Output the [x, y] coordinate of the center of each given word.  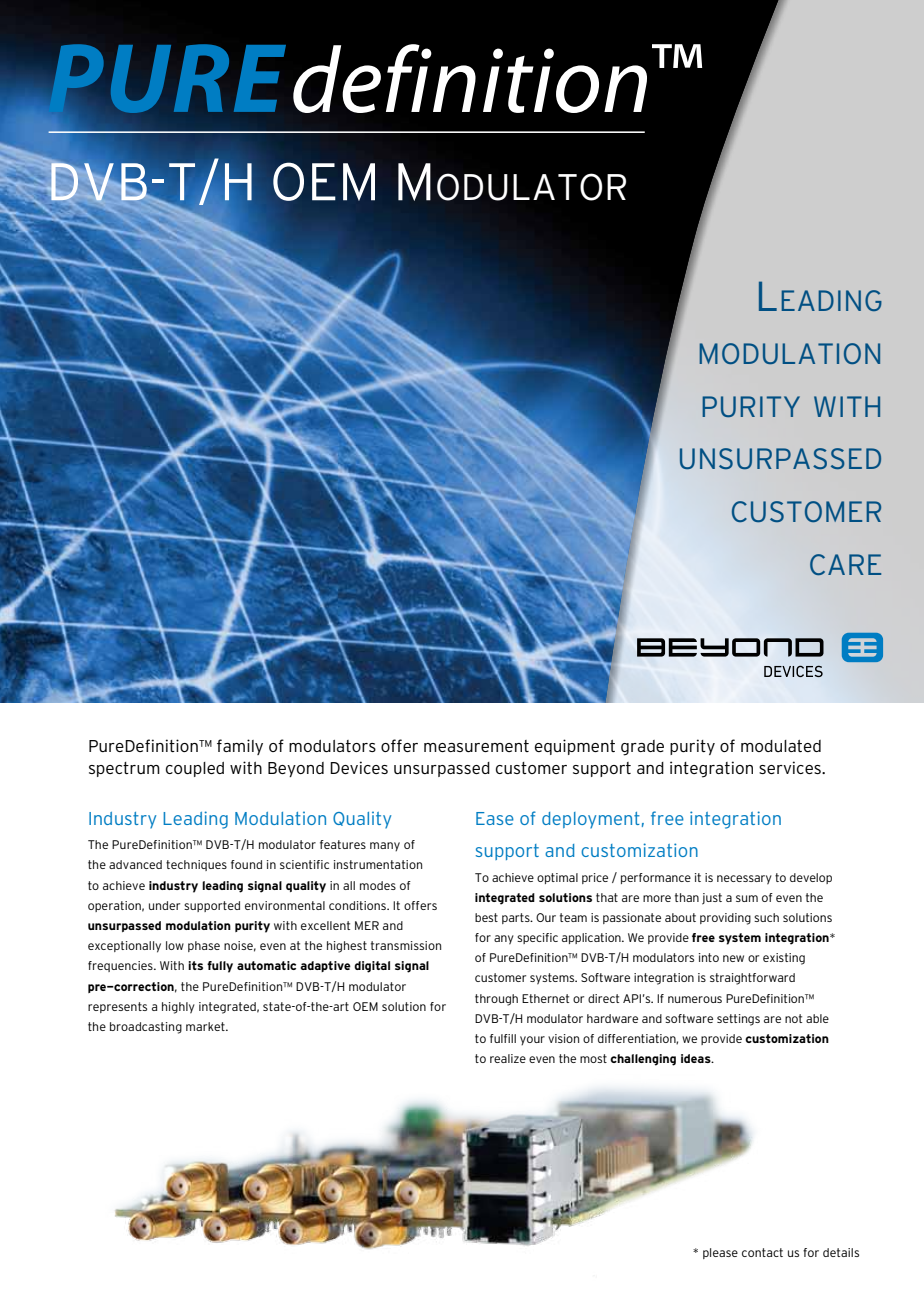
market [206, 1026]
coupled [195, 769]
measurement [476, 746]
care [845, 564]
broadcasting [146, 1028]
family [240, 747]
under [164, 905]
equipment [575, 747]
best [486, 917]
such [766, 917]
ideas [697, 1058]
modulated [781, 746]
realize [508, 1058]
